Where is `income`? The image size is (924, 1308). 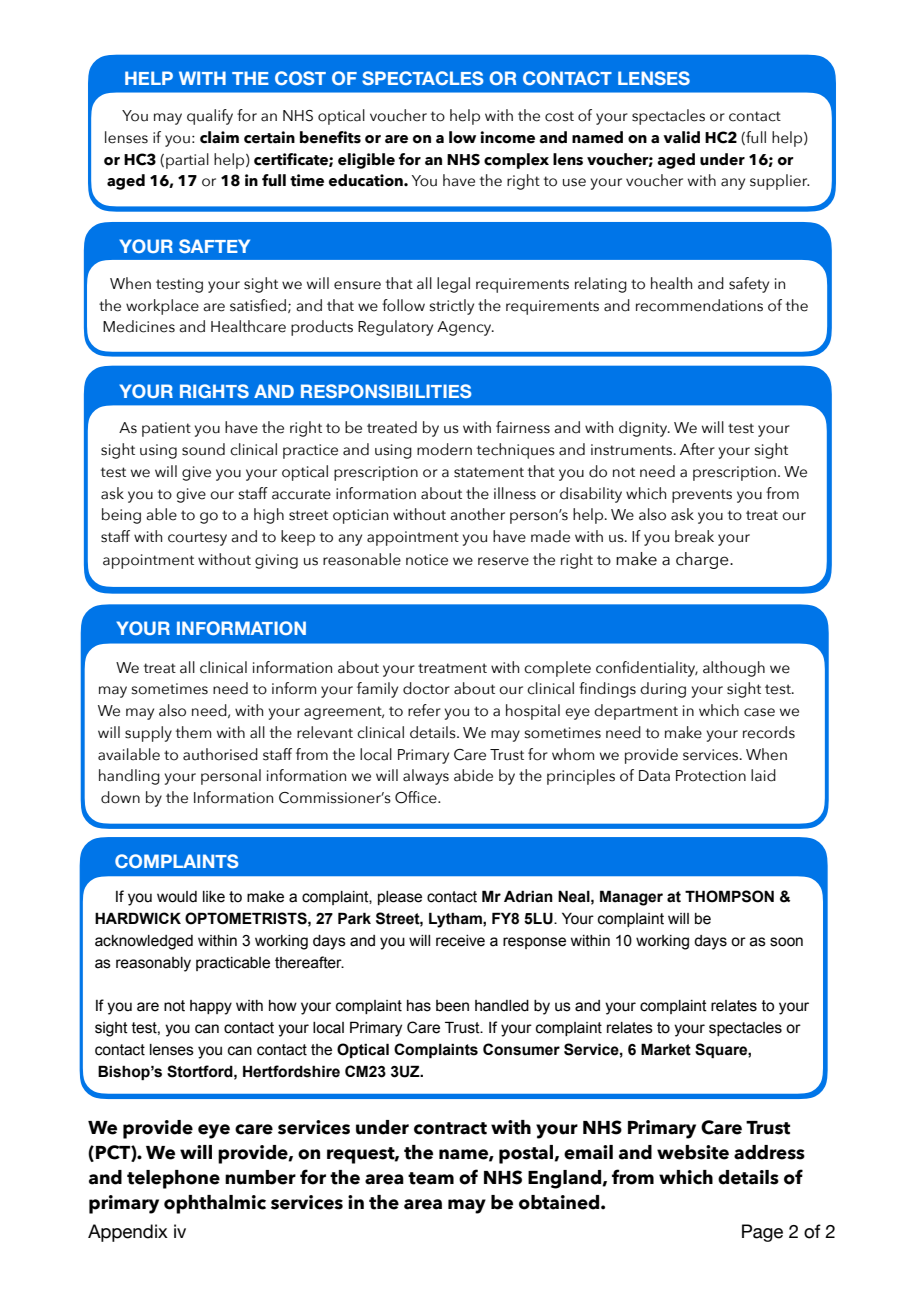
income is located at coordinates (507, 137).
